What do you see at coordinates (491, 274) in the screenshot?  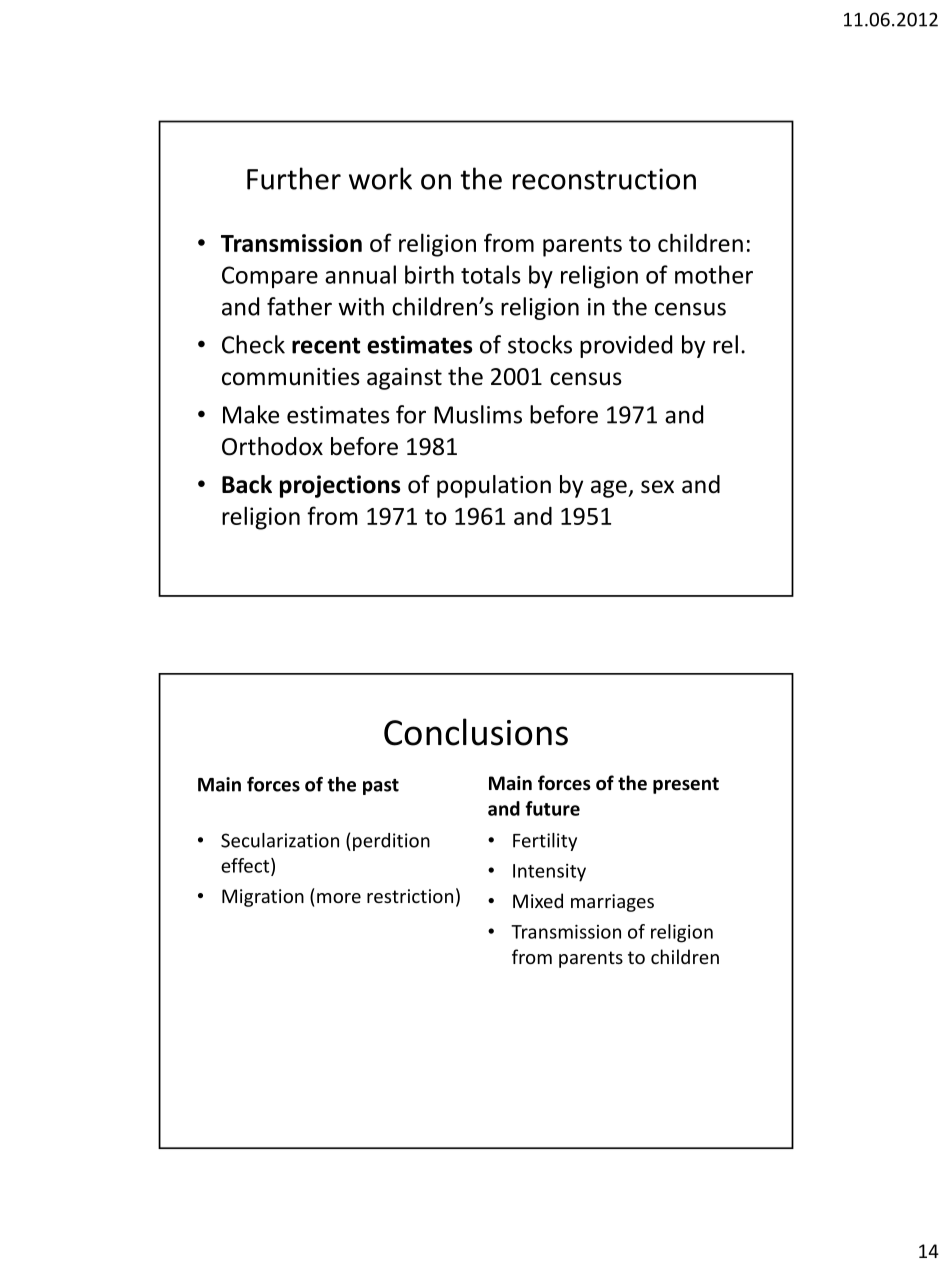 I see `totals` at bounding box center [491, 274].
